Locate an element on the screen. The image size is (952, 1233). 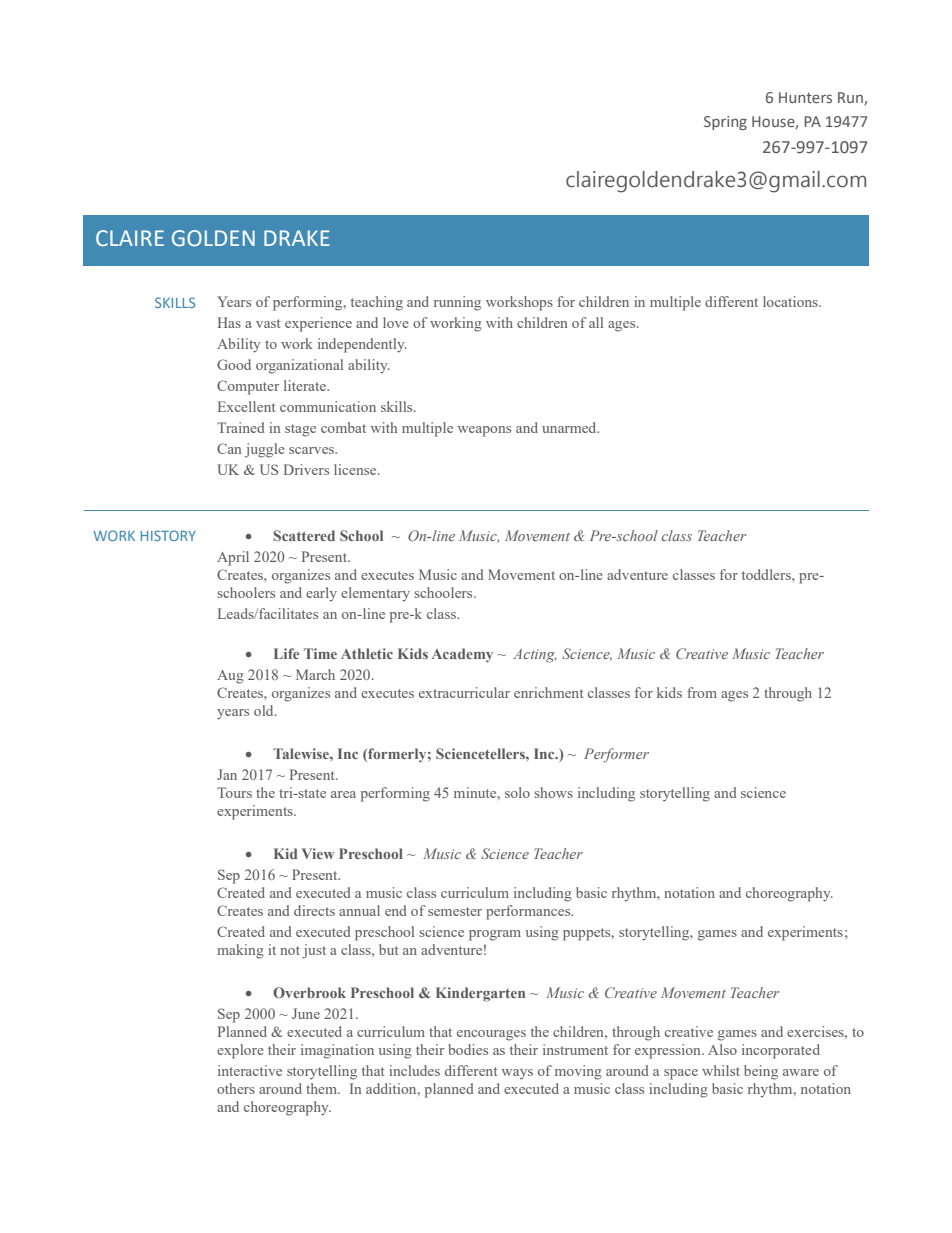
Has is located at coordinates (229, 322).
